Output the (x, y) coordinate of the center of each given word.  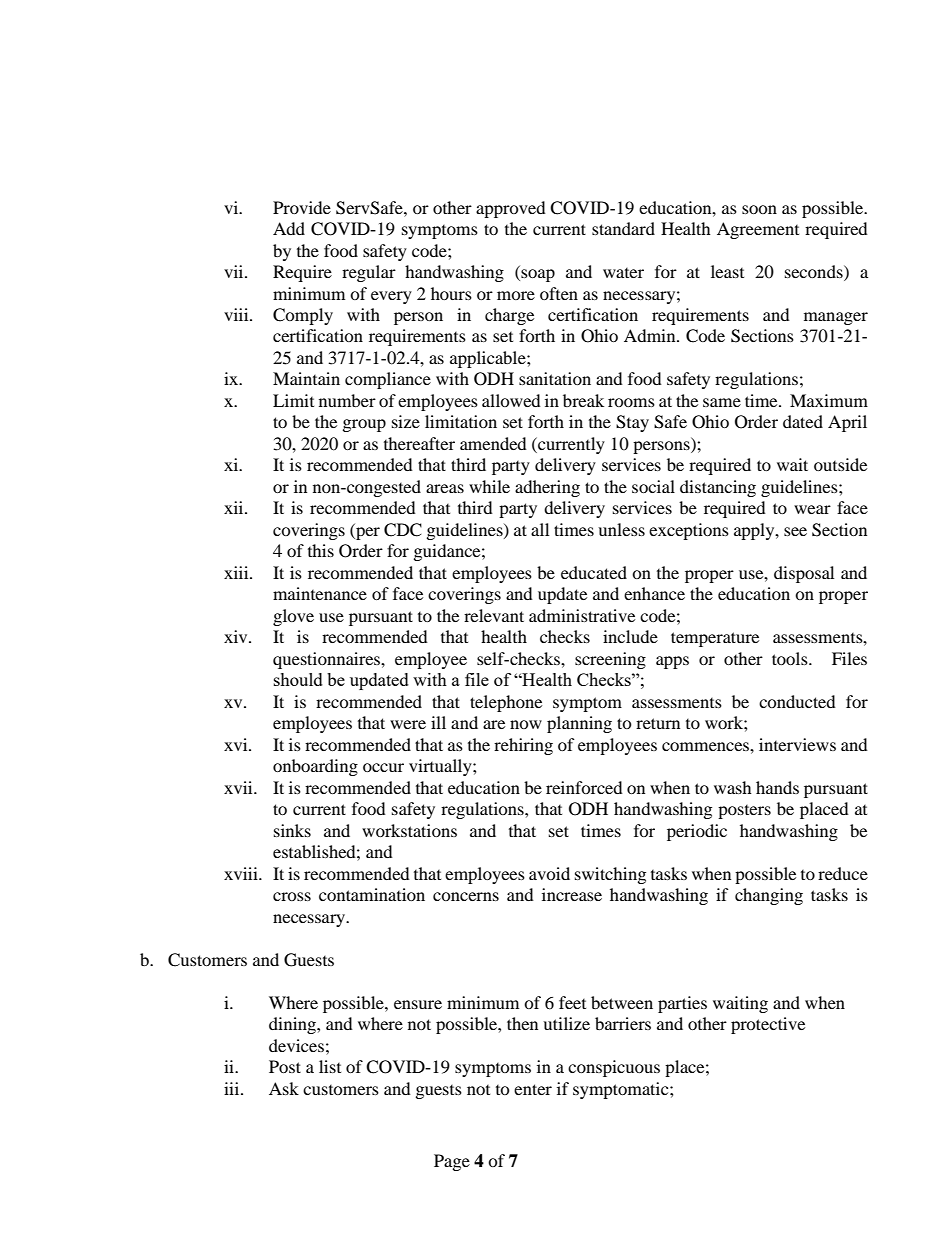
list (330, 1066)
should (298, 679)
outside (840, 464)
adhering (547, 488)
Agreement (758, 230)
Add (289, 228)
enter (533, 1089)
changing (769, 896)
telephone (506, 703)
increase (572, 894)
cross (292, 896)
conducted (797, 701)
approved (511, 209)
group (364, 425)
